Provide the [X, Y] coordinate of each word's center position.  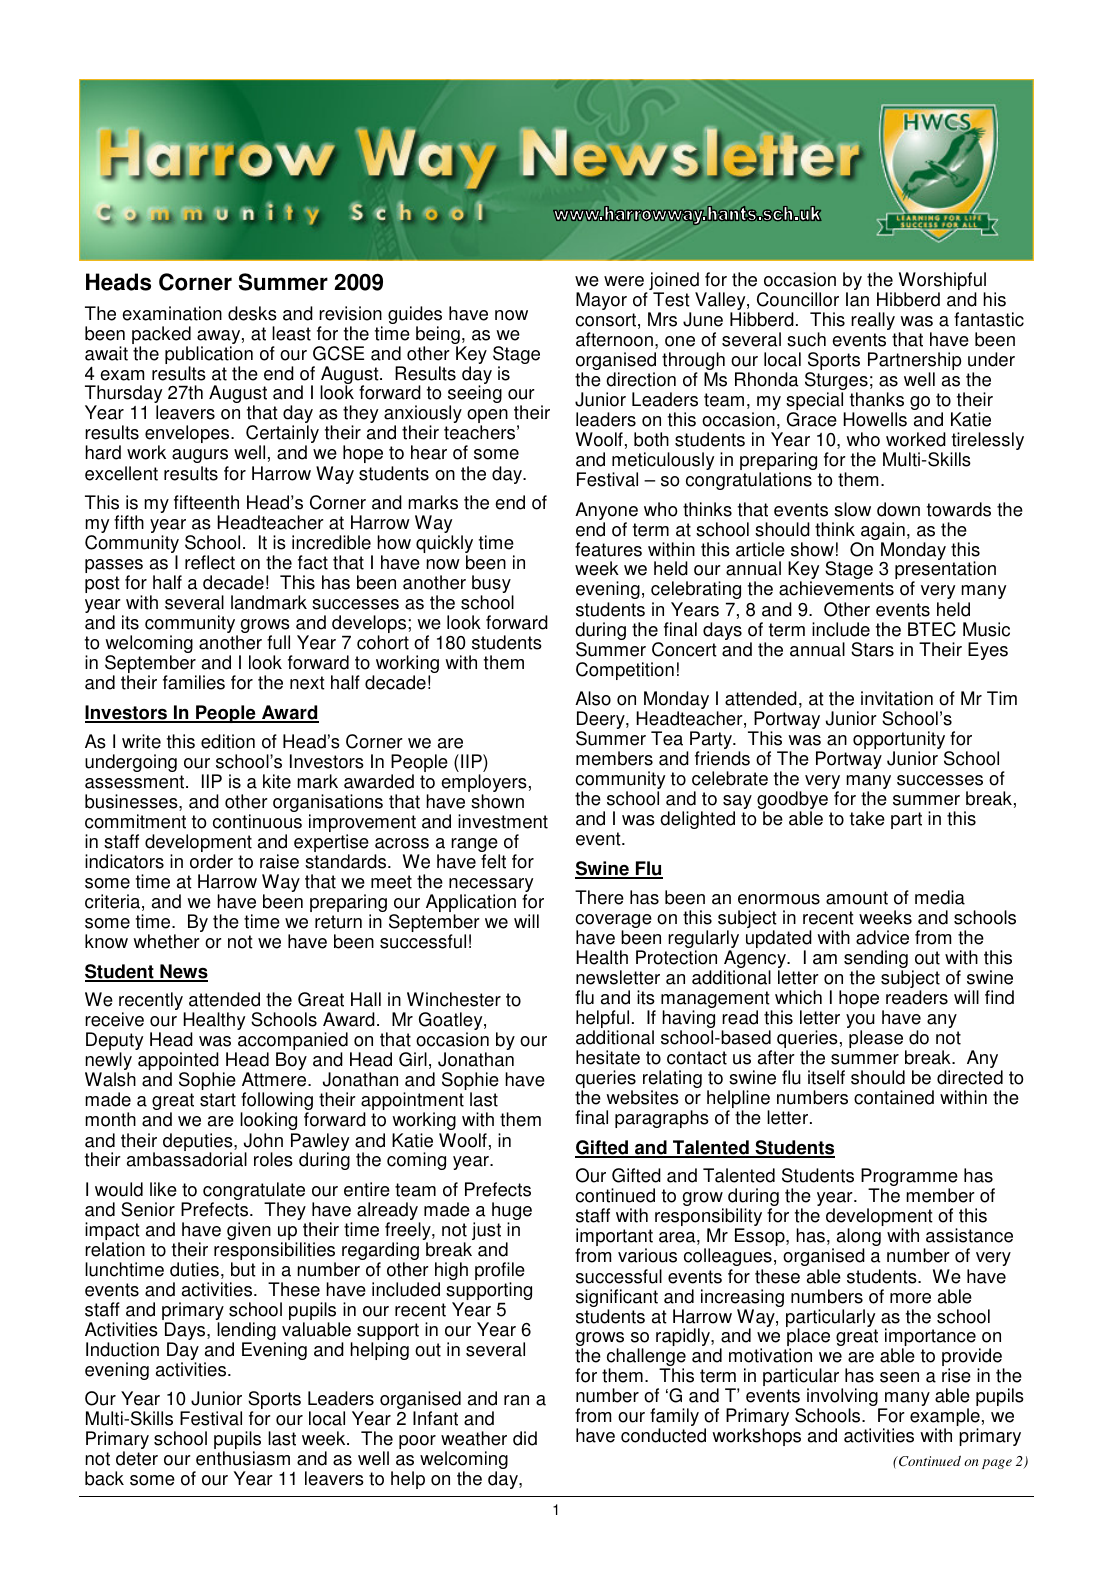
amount [857, 898]
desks [252, 313]
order [211, 861]
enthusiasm [243, 1458]
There [599, 897]
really [873, 321]
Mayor [601, 301]
